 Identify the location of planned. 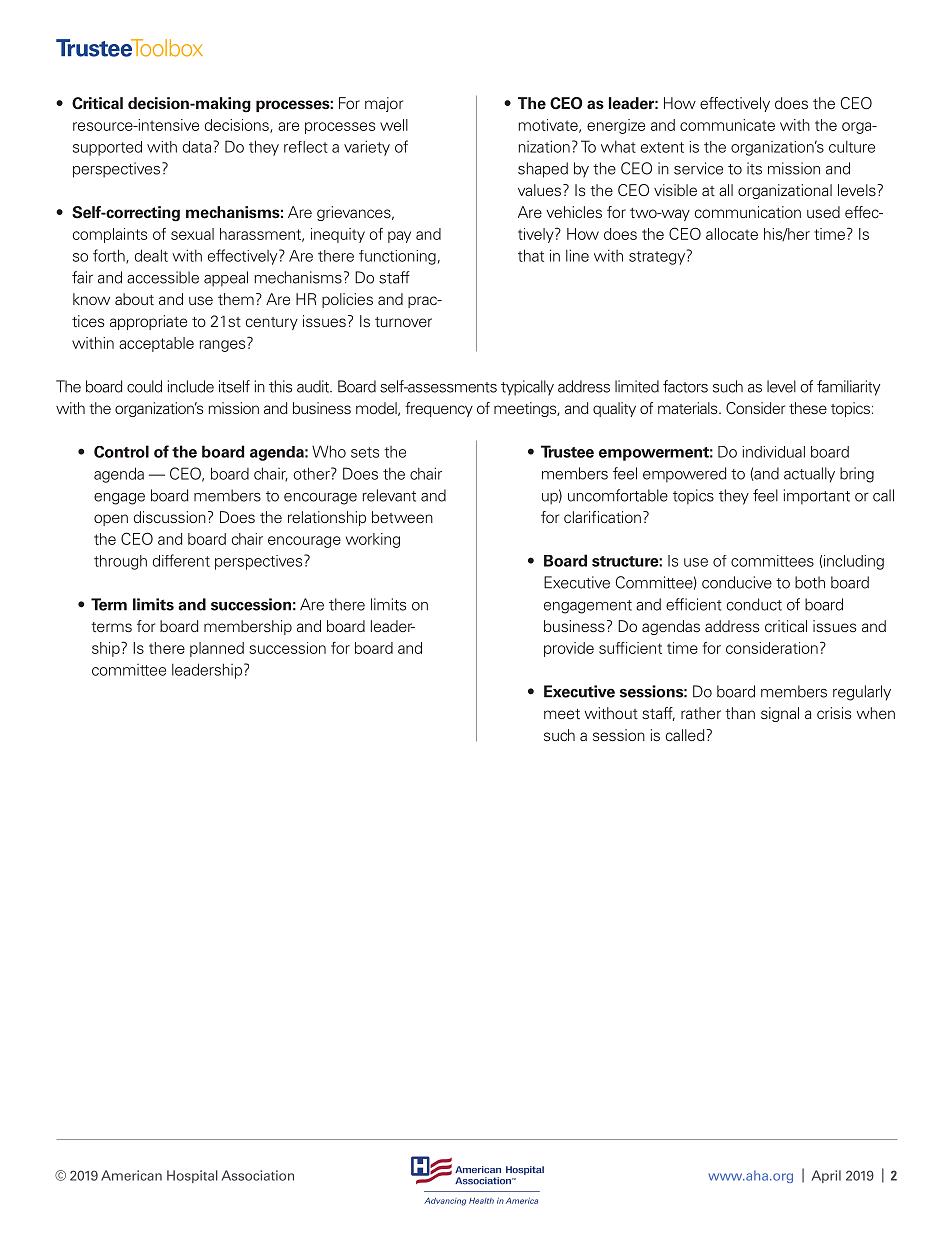
(217, 649).
